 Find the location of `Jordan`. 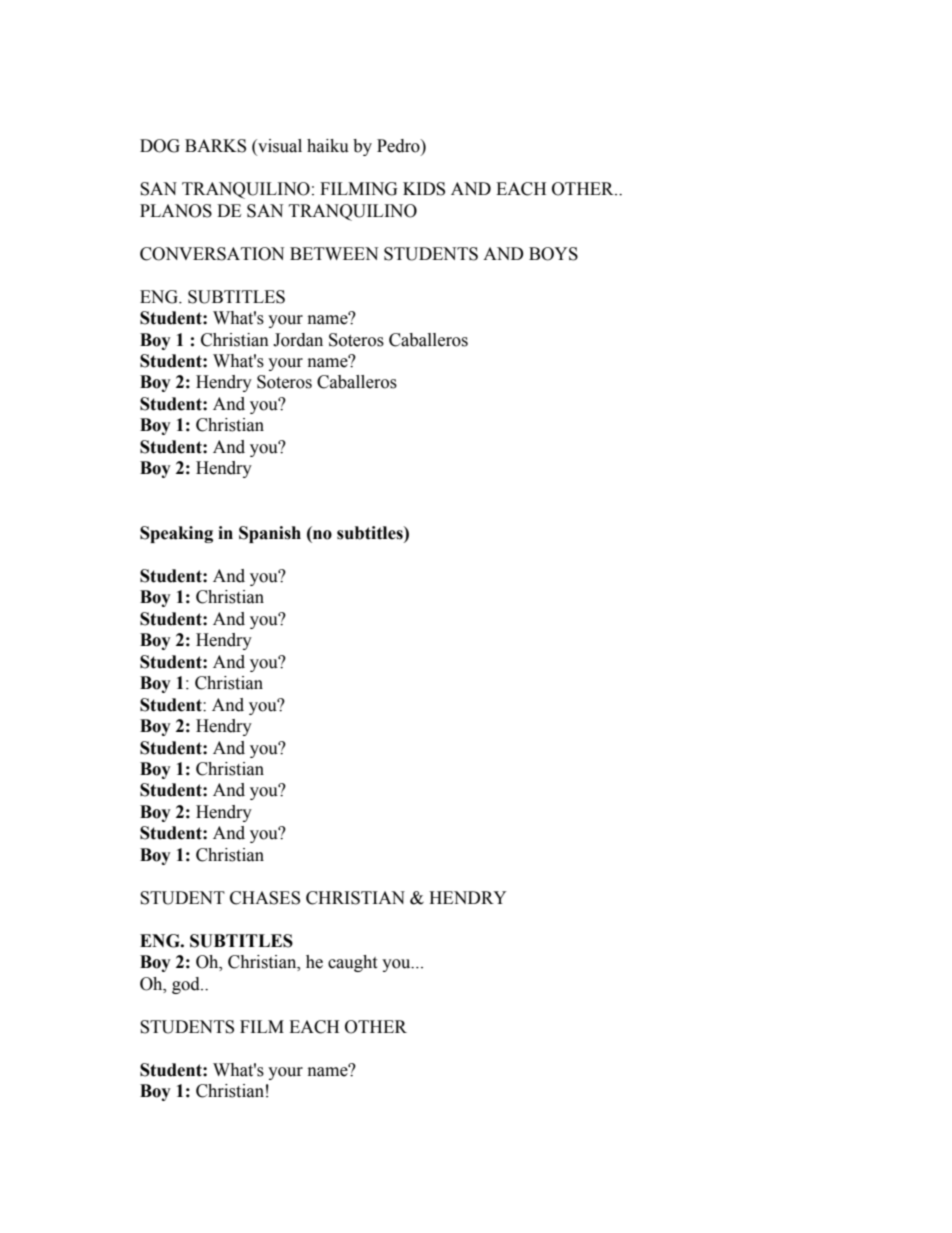

Jordan is located at coordinates (298, 340).
